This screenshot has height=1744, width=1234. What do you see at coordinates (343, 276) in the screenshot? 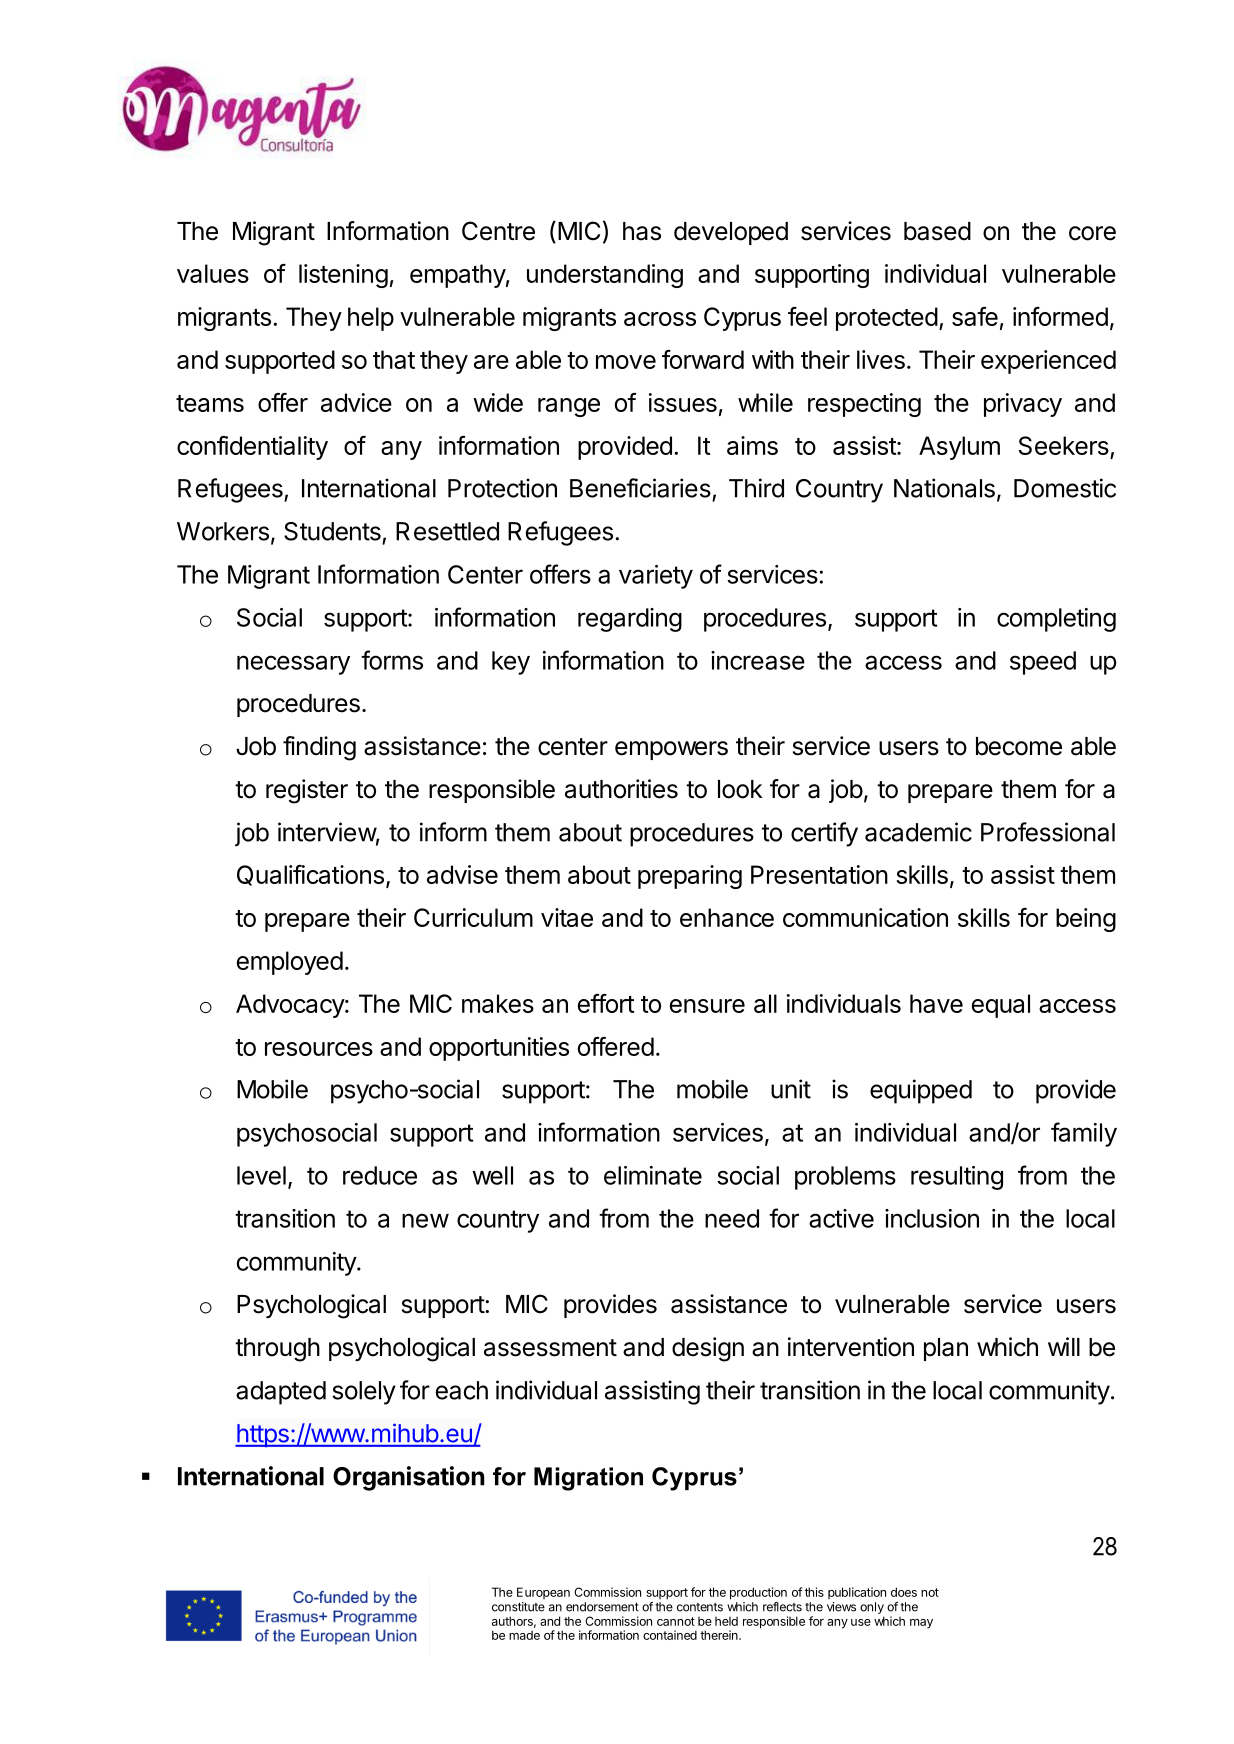
I see `listening` at bounding box center [343, 276].
